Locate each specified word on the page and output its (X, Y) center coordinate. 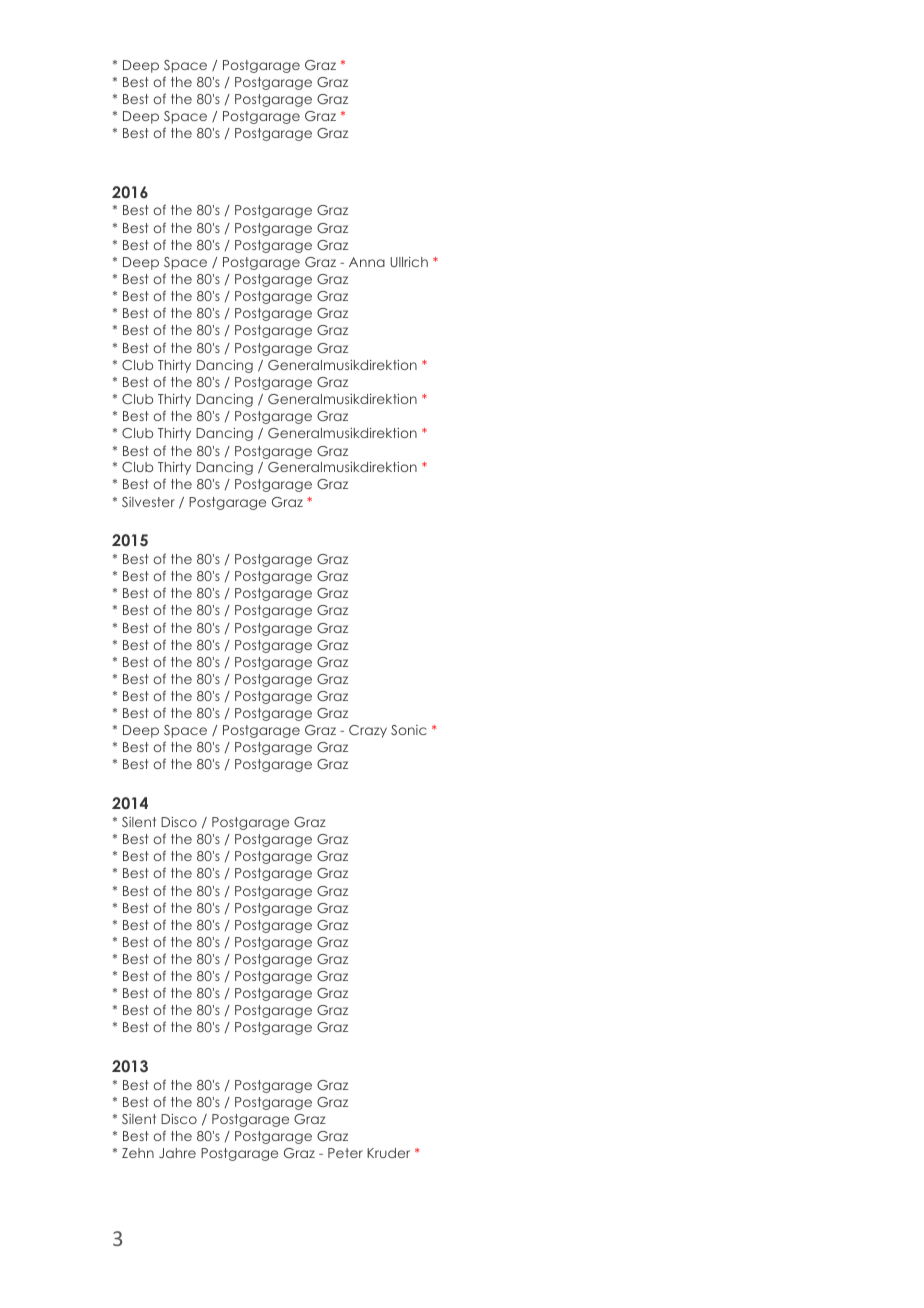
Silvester (148, 502)
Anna (367, 262)
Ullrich (409, 262)
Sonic (409, 730)
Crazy (368, 731)
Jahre (177, 1153)
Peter (345, 1153)
